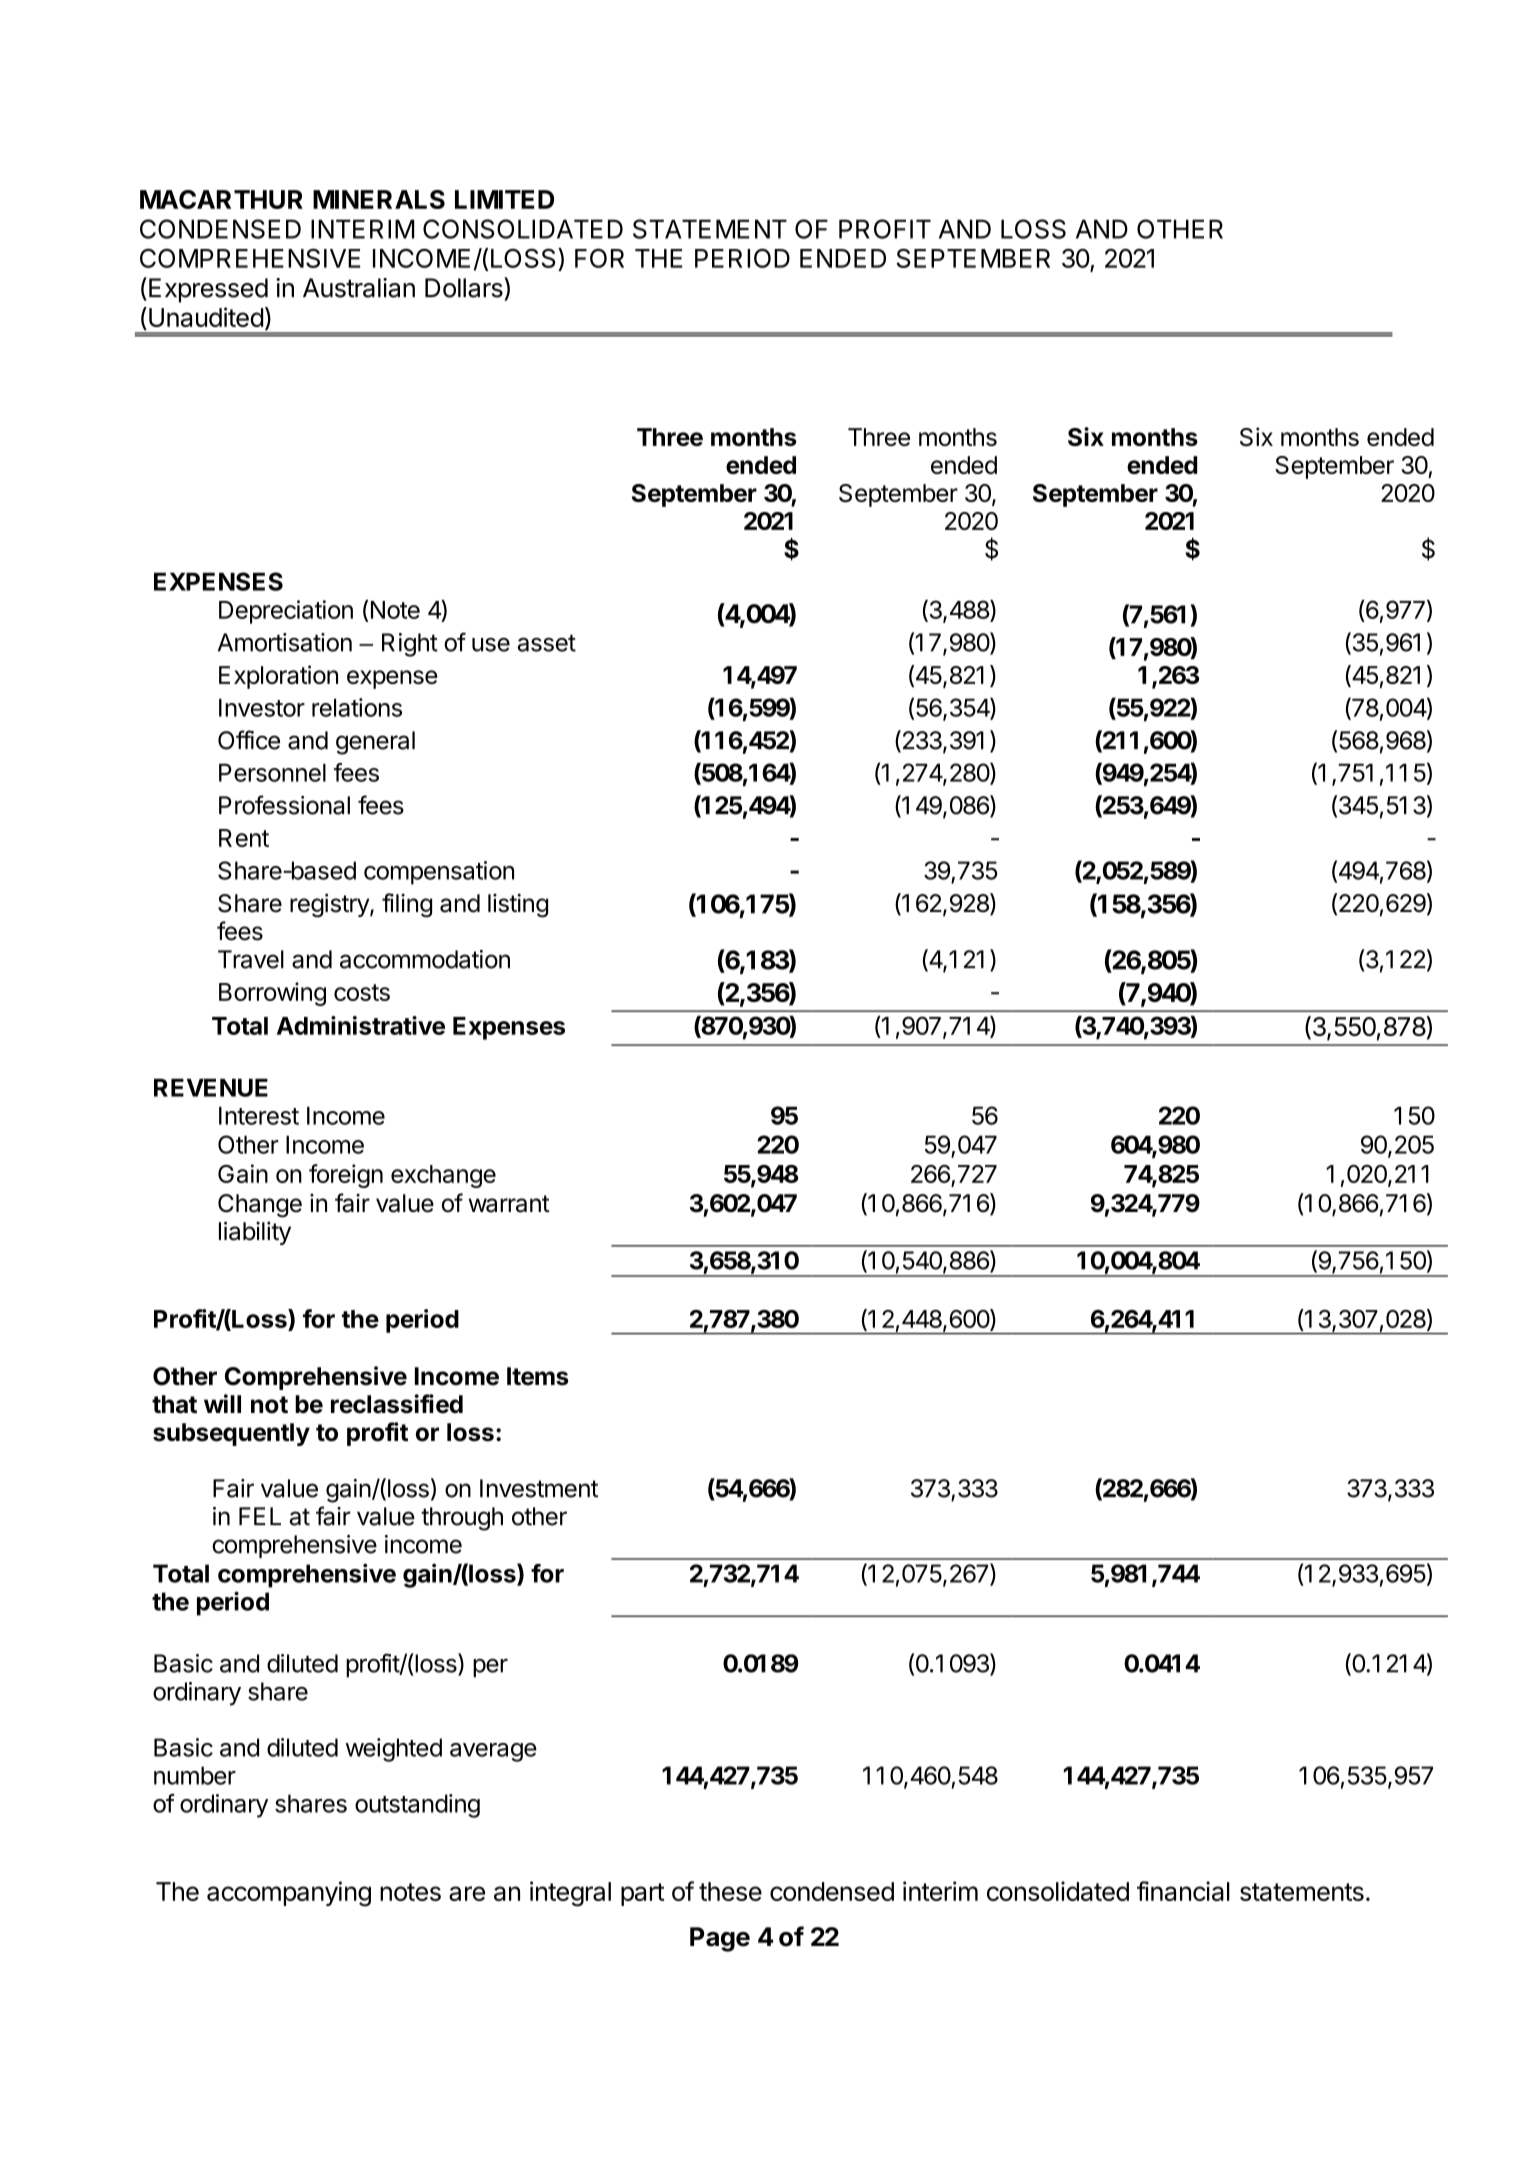 This screenshot has height=2160, width=1527. I want to click on warrant, so click(509, 1204).
